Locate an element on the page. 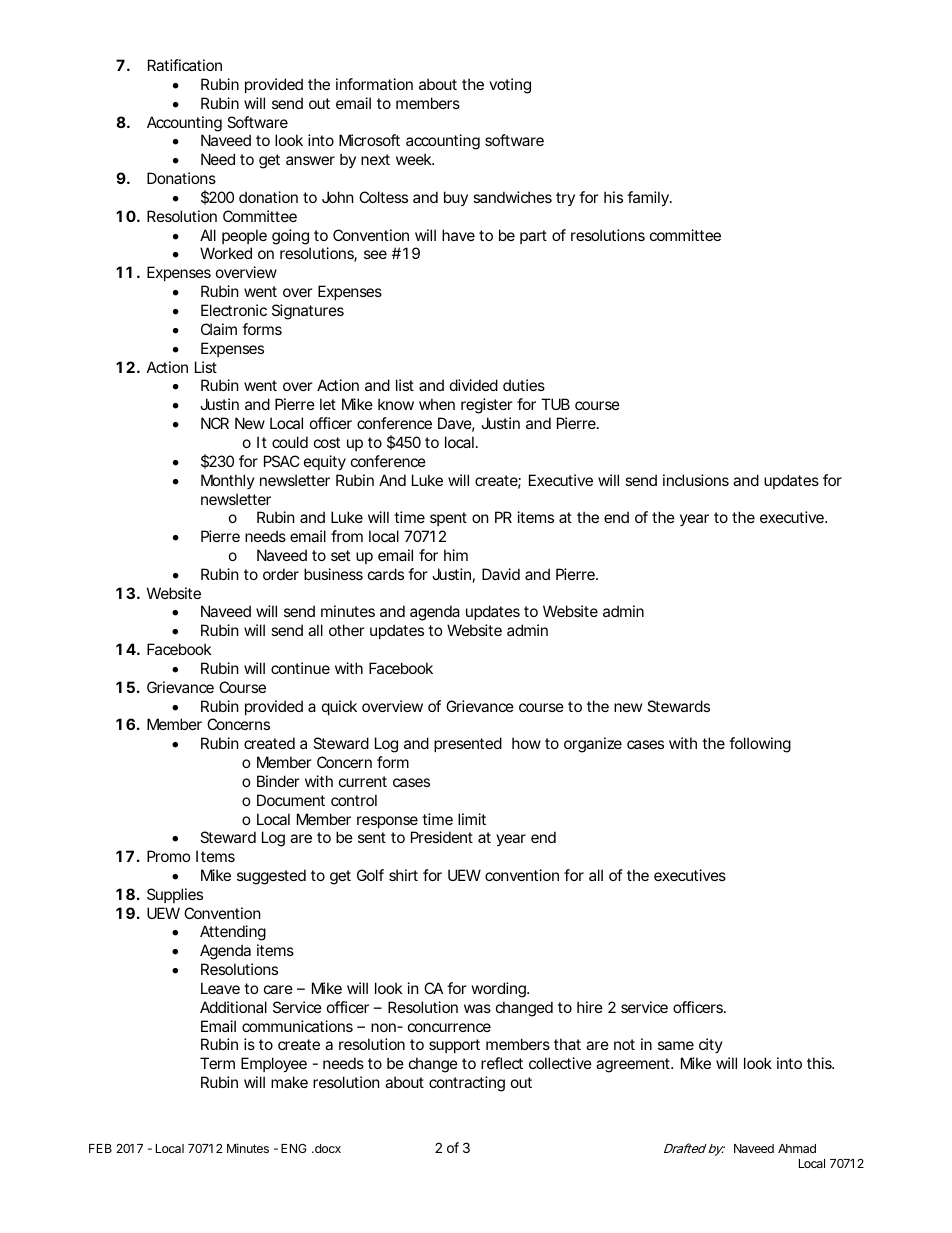 The height and width of the page is (1233, 952). family is located at coordinates (649, 198).
